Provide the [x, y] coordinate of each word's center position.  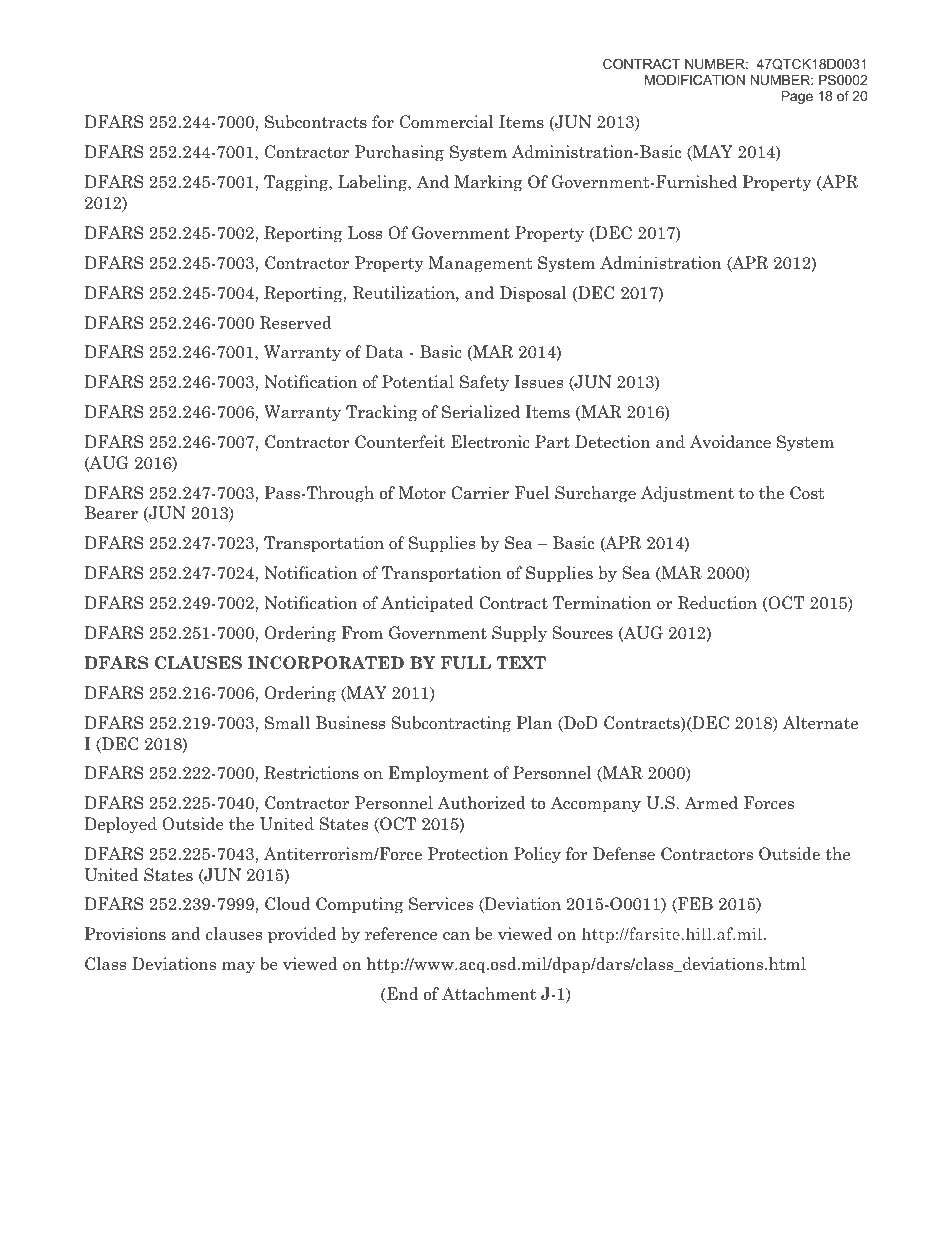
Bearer [111, 513]
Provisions [125, 934]
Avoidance [730, 442]
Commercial [447, 122]
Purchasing [399, 153]
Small [287, 723]
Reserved [295, 323]
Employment [439, 774]
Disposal [533, 294]
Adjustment [687, 494]
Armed [711, 803]
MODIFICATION [695, 80]
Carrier [480, 493]
